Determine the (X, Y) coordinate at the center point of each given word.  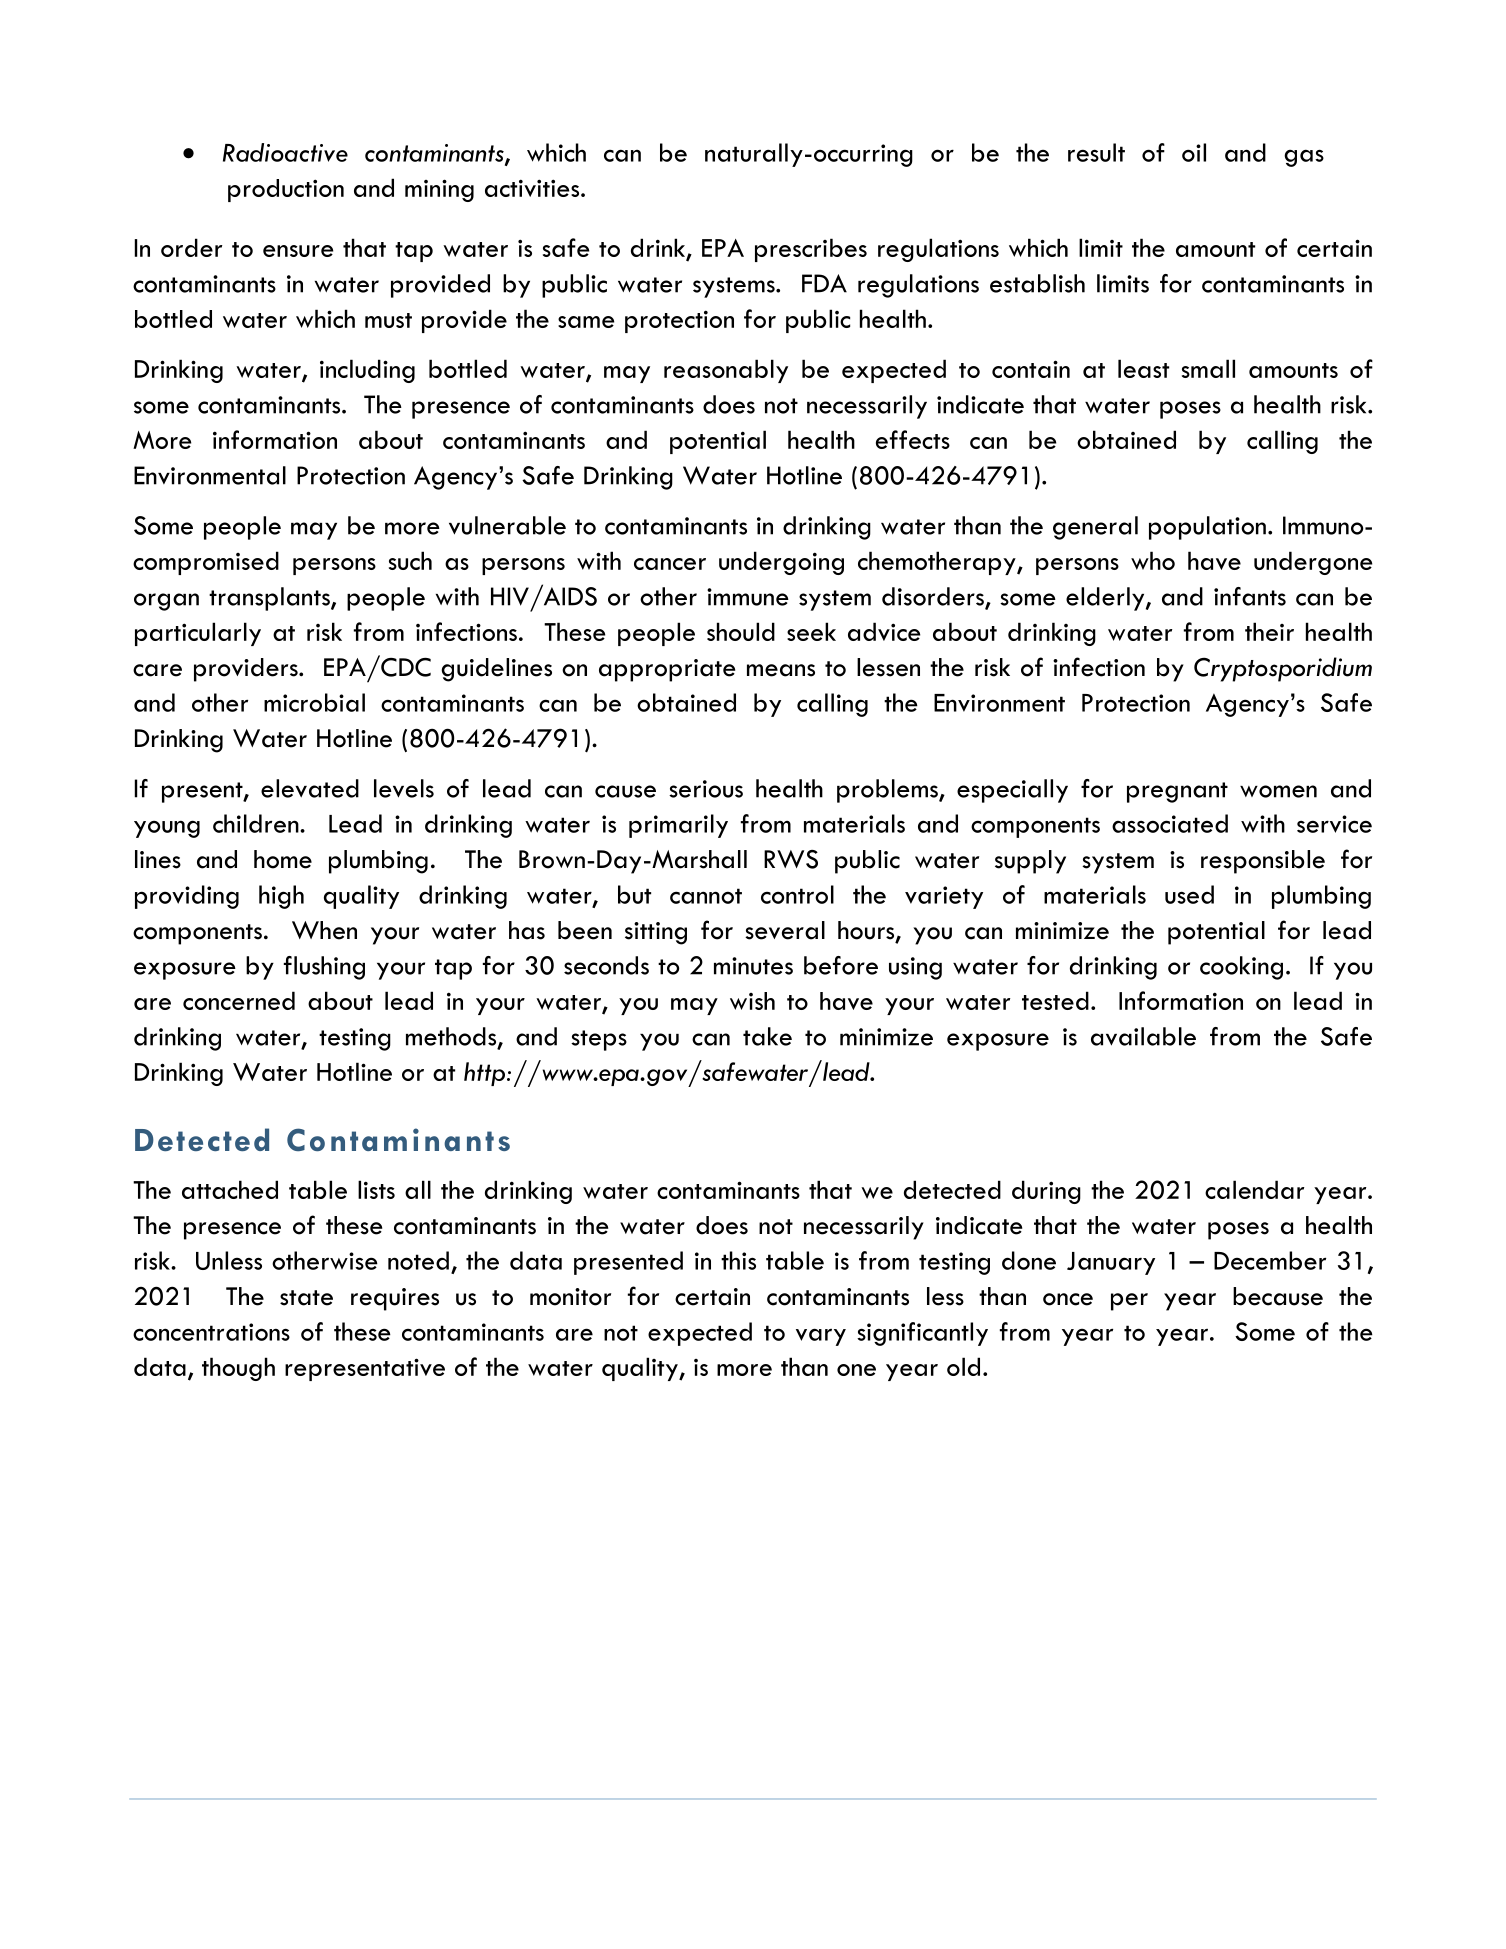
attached (230, 1189)
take (767, 1036)
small (1208, 368)
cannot (706, 896)
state (306, 1298)
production (286, 190)
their (1269, 631)
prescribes (811, 250)
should (741, 631)
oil (1194, 152)
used (1189, 894)
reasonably (726, 371)
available (1143, 1036)
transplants (270, 599)
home (283, 859)
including (367, 371)
